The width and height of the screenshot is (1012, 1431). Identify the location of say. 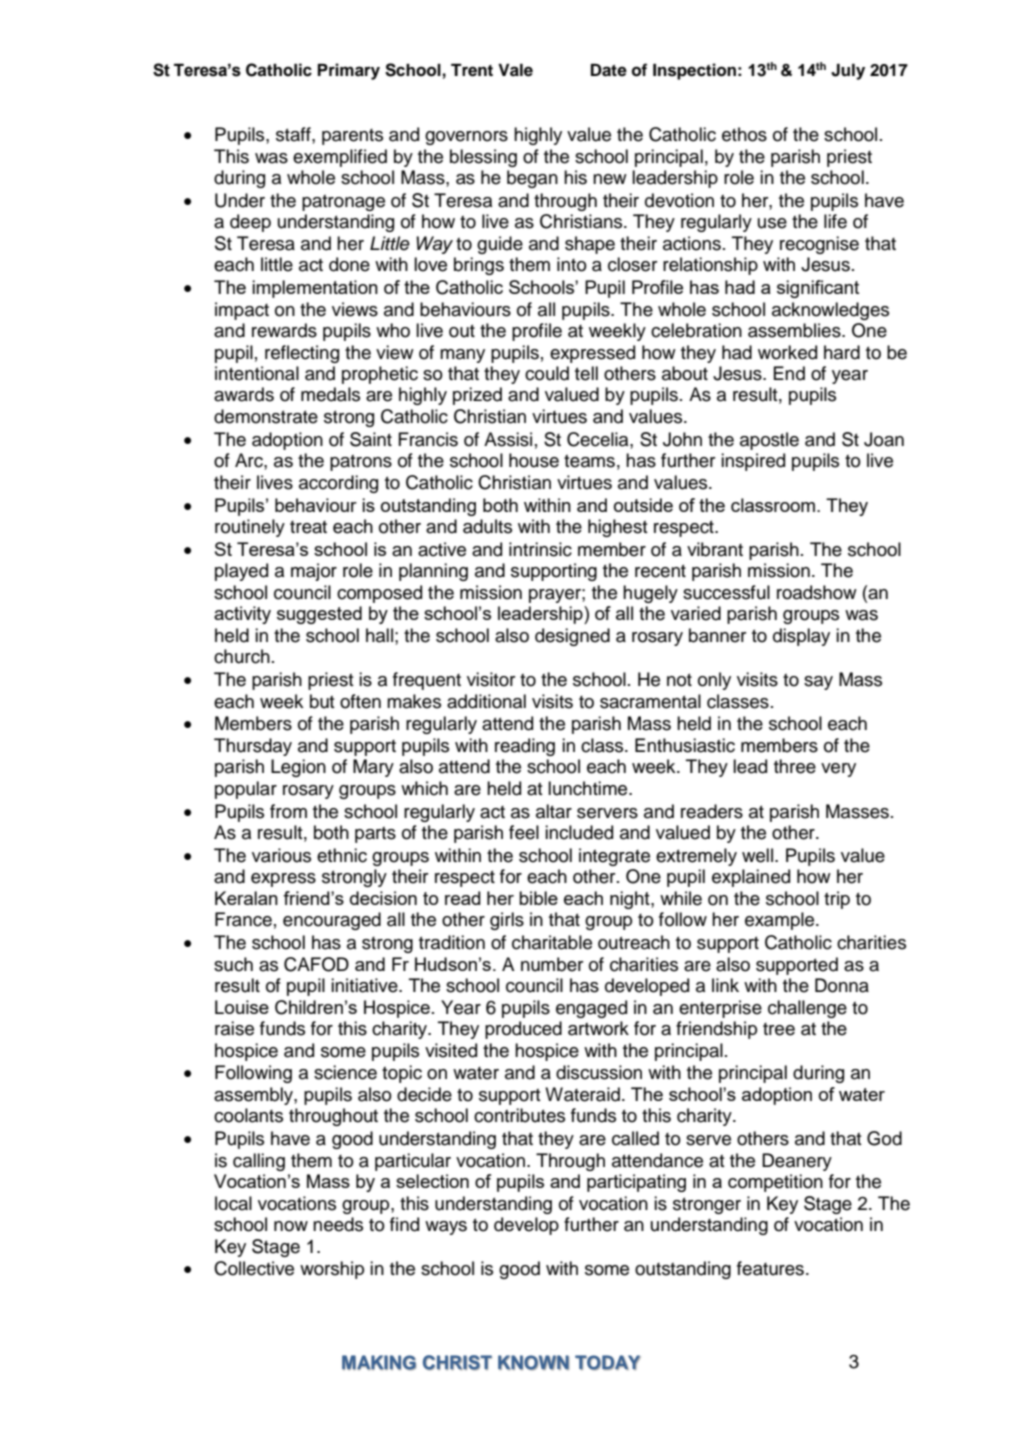
(818, 683).
